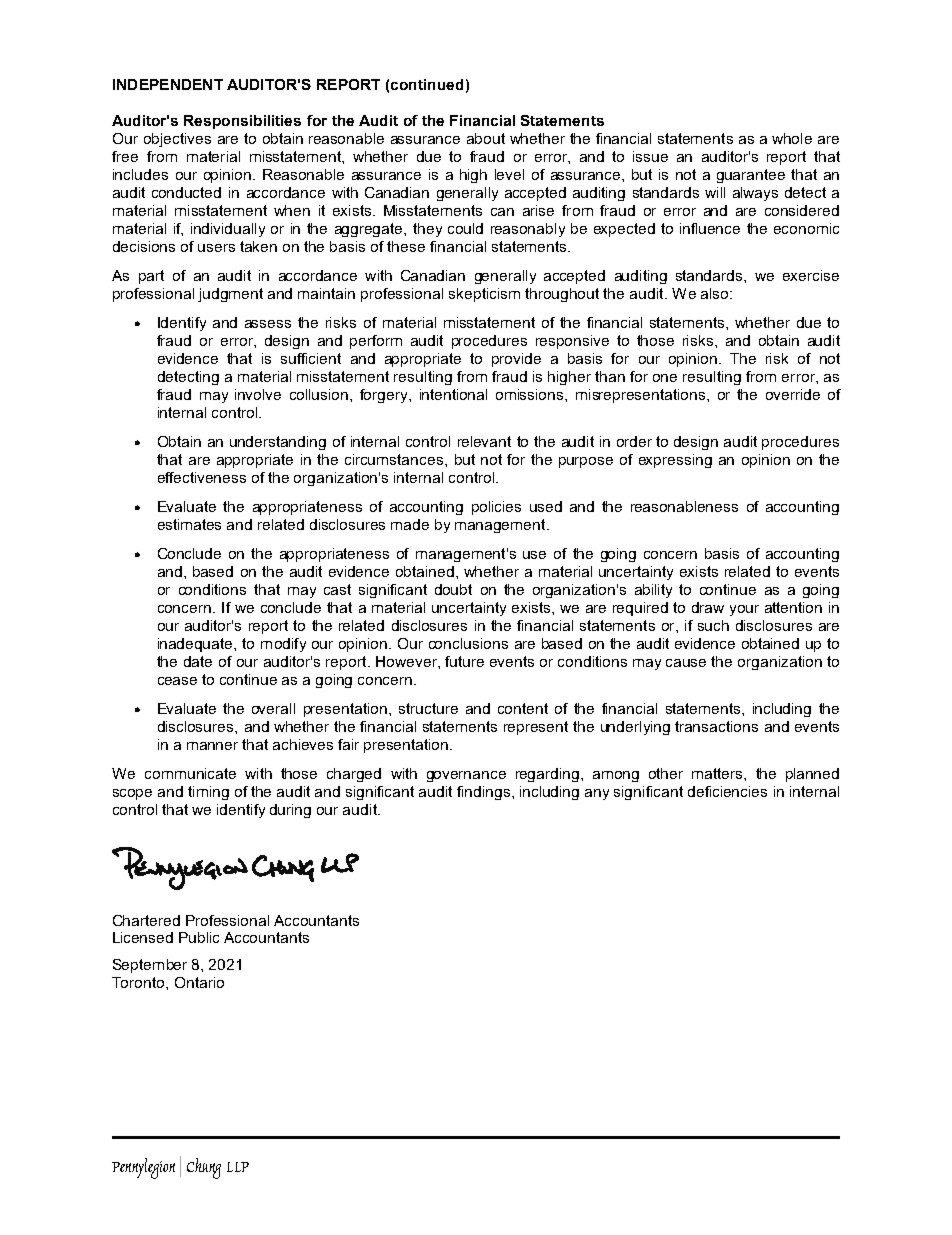 The image size is (952, 1235). I want to click on also, so click(716, 293).
